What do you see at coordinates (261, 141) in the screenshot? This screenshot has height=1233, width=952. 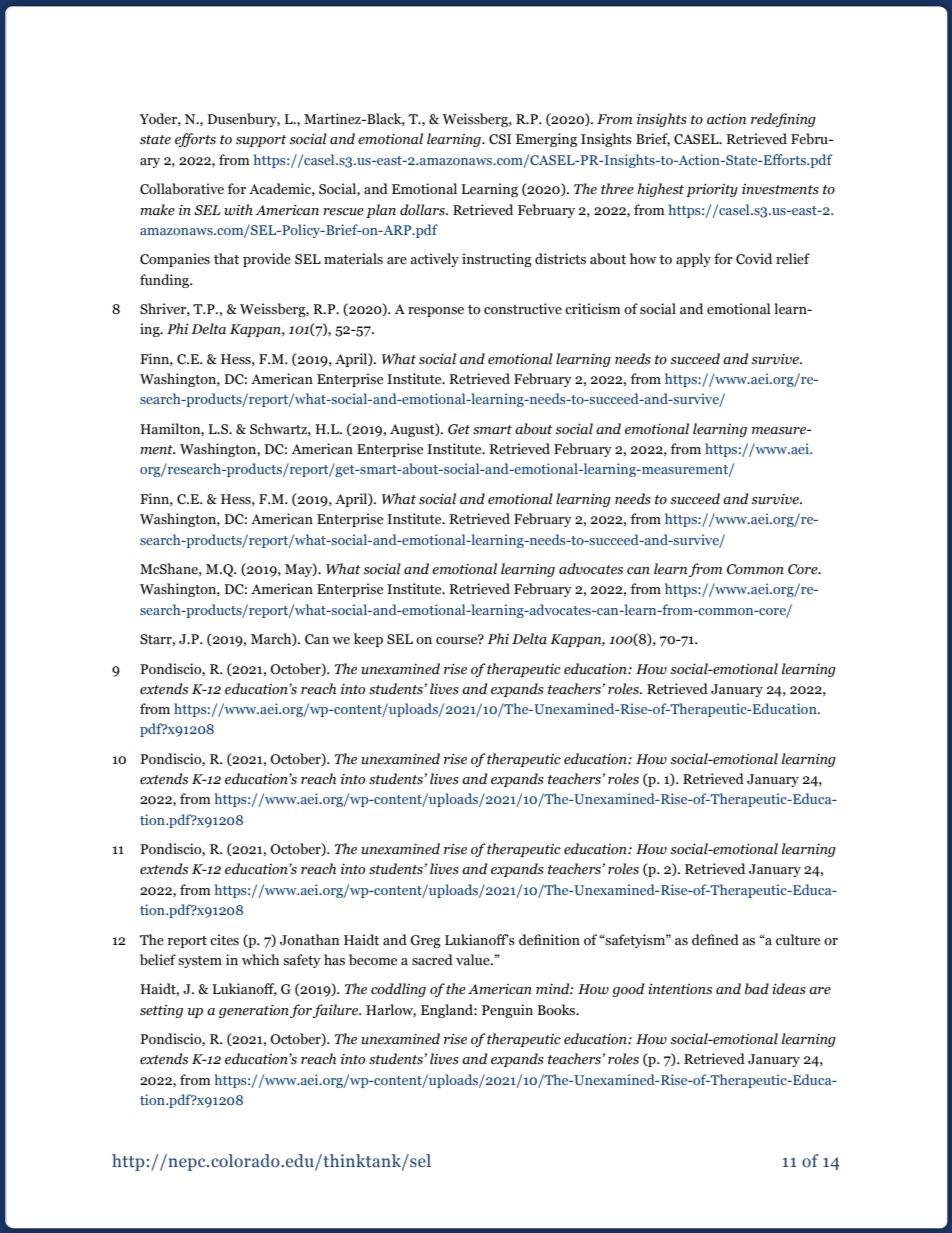 I see `support` at bounding box center [261, 141].
